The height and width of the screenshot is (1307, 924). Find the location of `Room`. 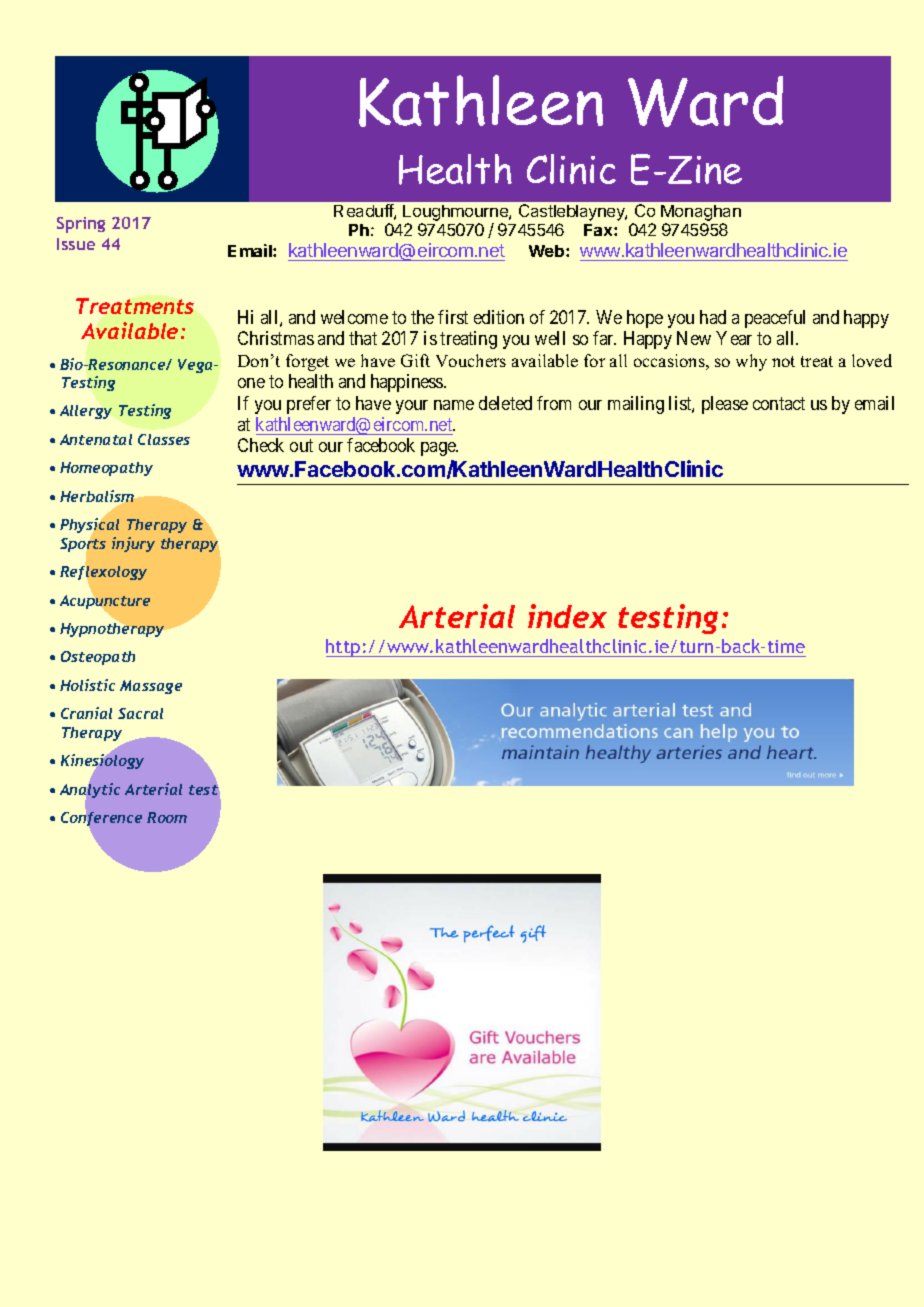

Room is located at coordinates (167, 817).
